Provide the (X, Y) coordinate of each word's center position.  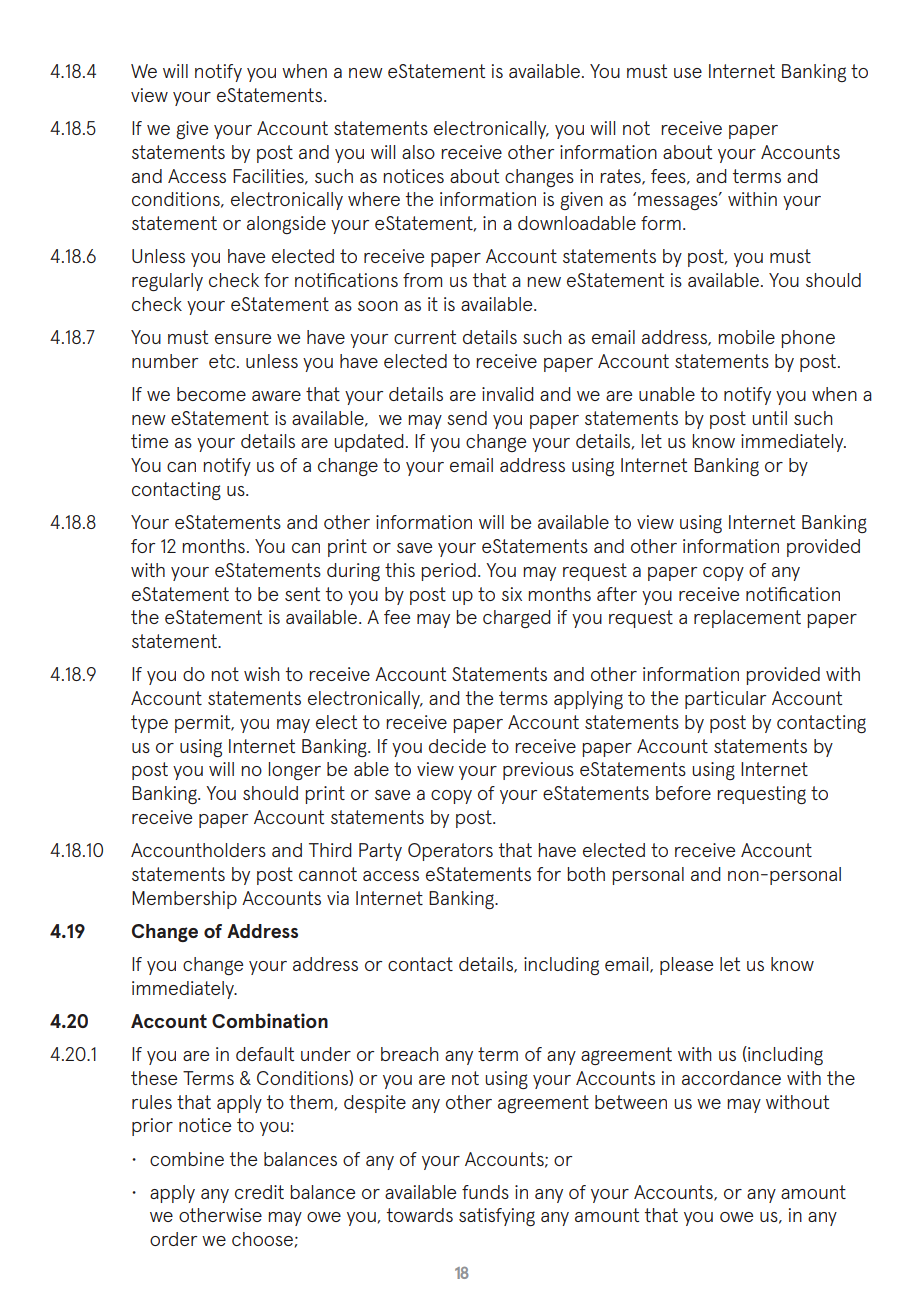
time (149, 441)
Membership (184, 900)
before (683, 793)
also (418, 152)
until (769, 418)
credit (259, 1192)
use (688, 73)
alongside (286, 225)
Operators (450, 852)
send (467, 418)
